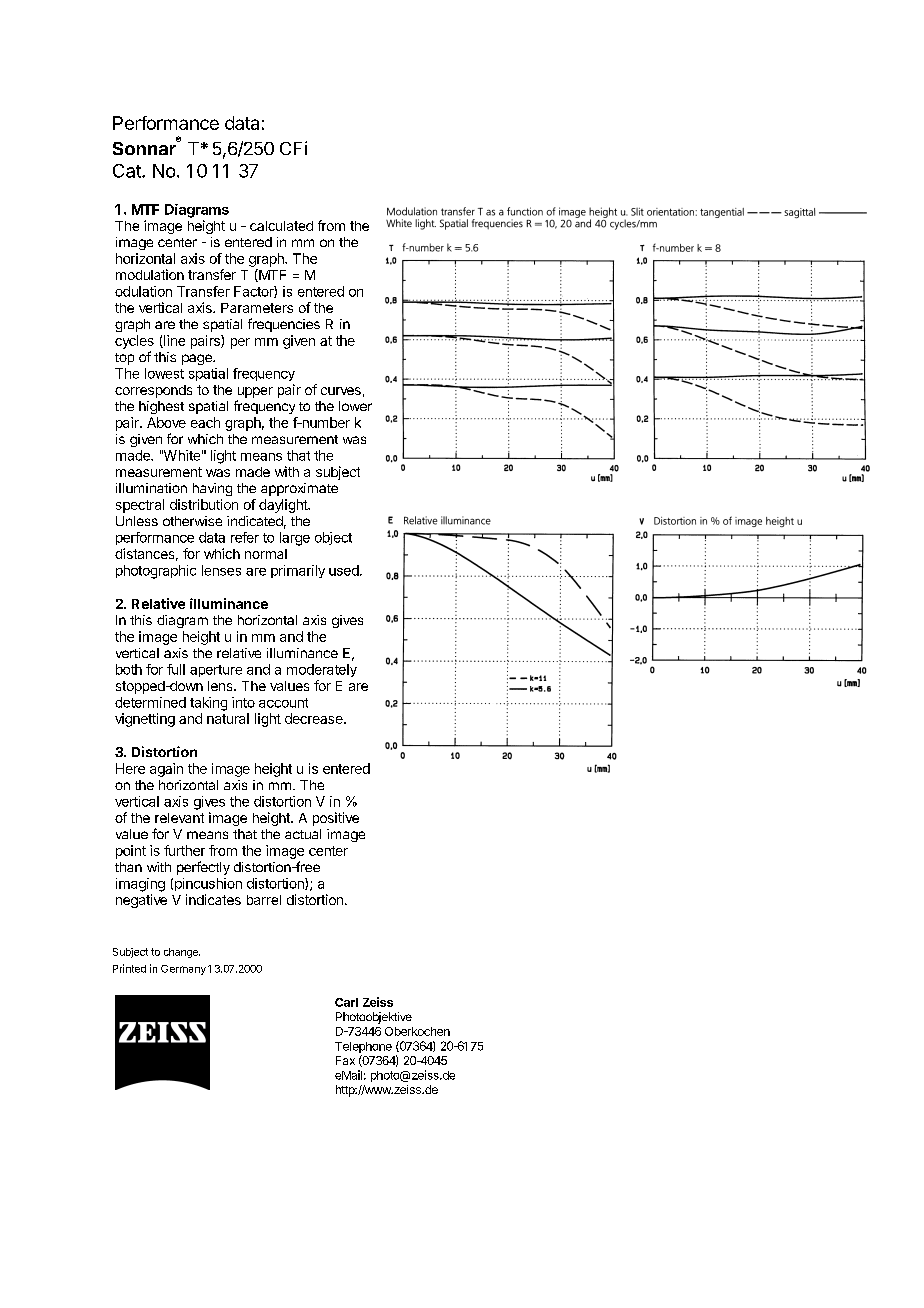 Image resolution: width=924 pixels, height=1308 pixels. Describe the element at coordinates (179, 818) in the page. I see `relevant` at that location.
